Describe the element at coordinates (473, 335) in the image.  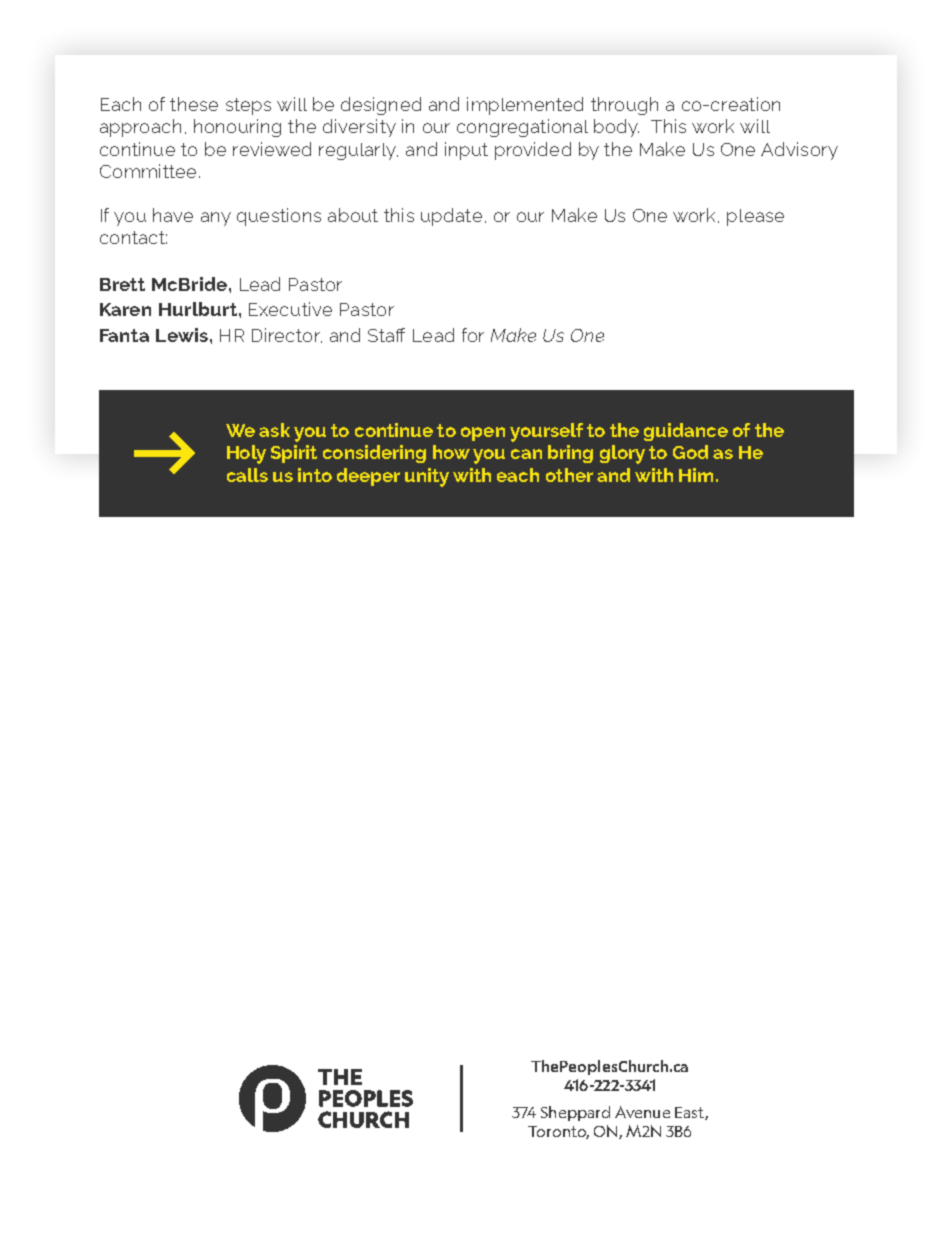
I see `for` at that location.
